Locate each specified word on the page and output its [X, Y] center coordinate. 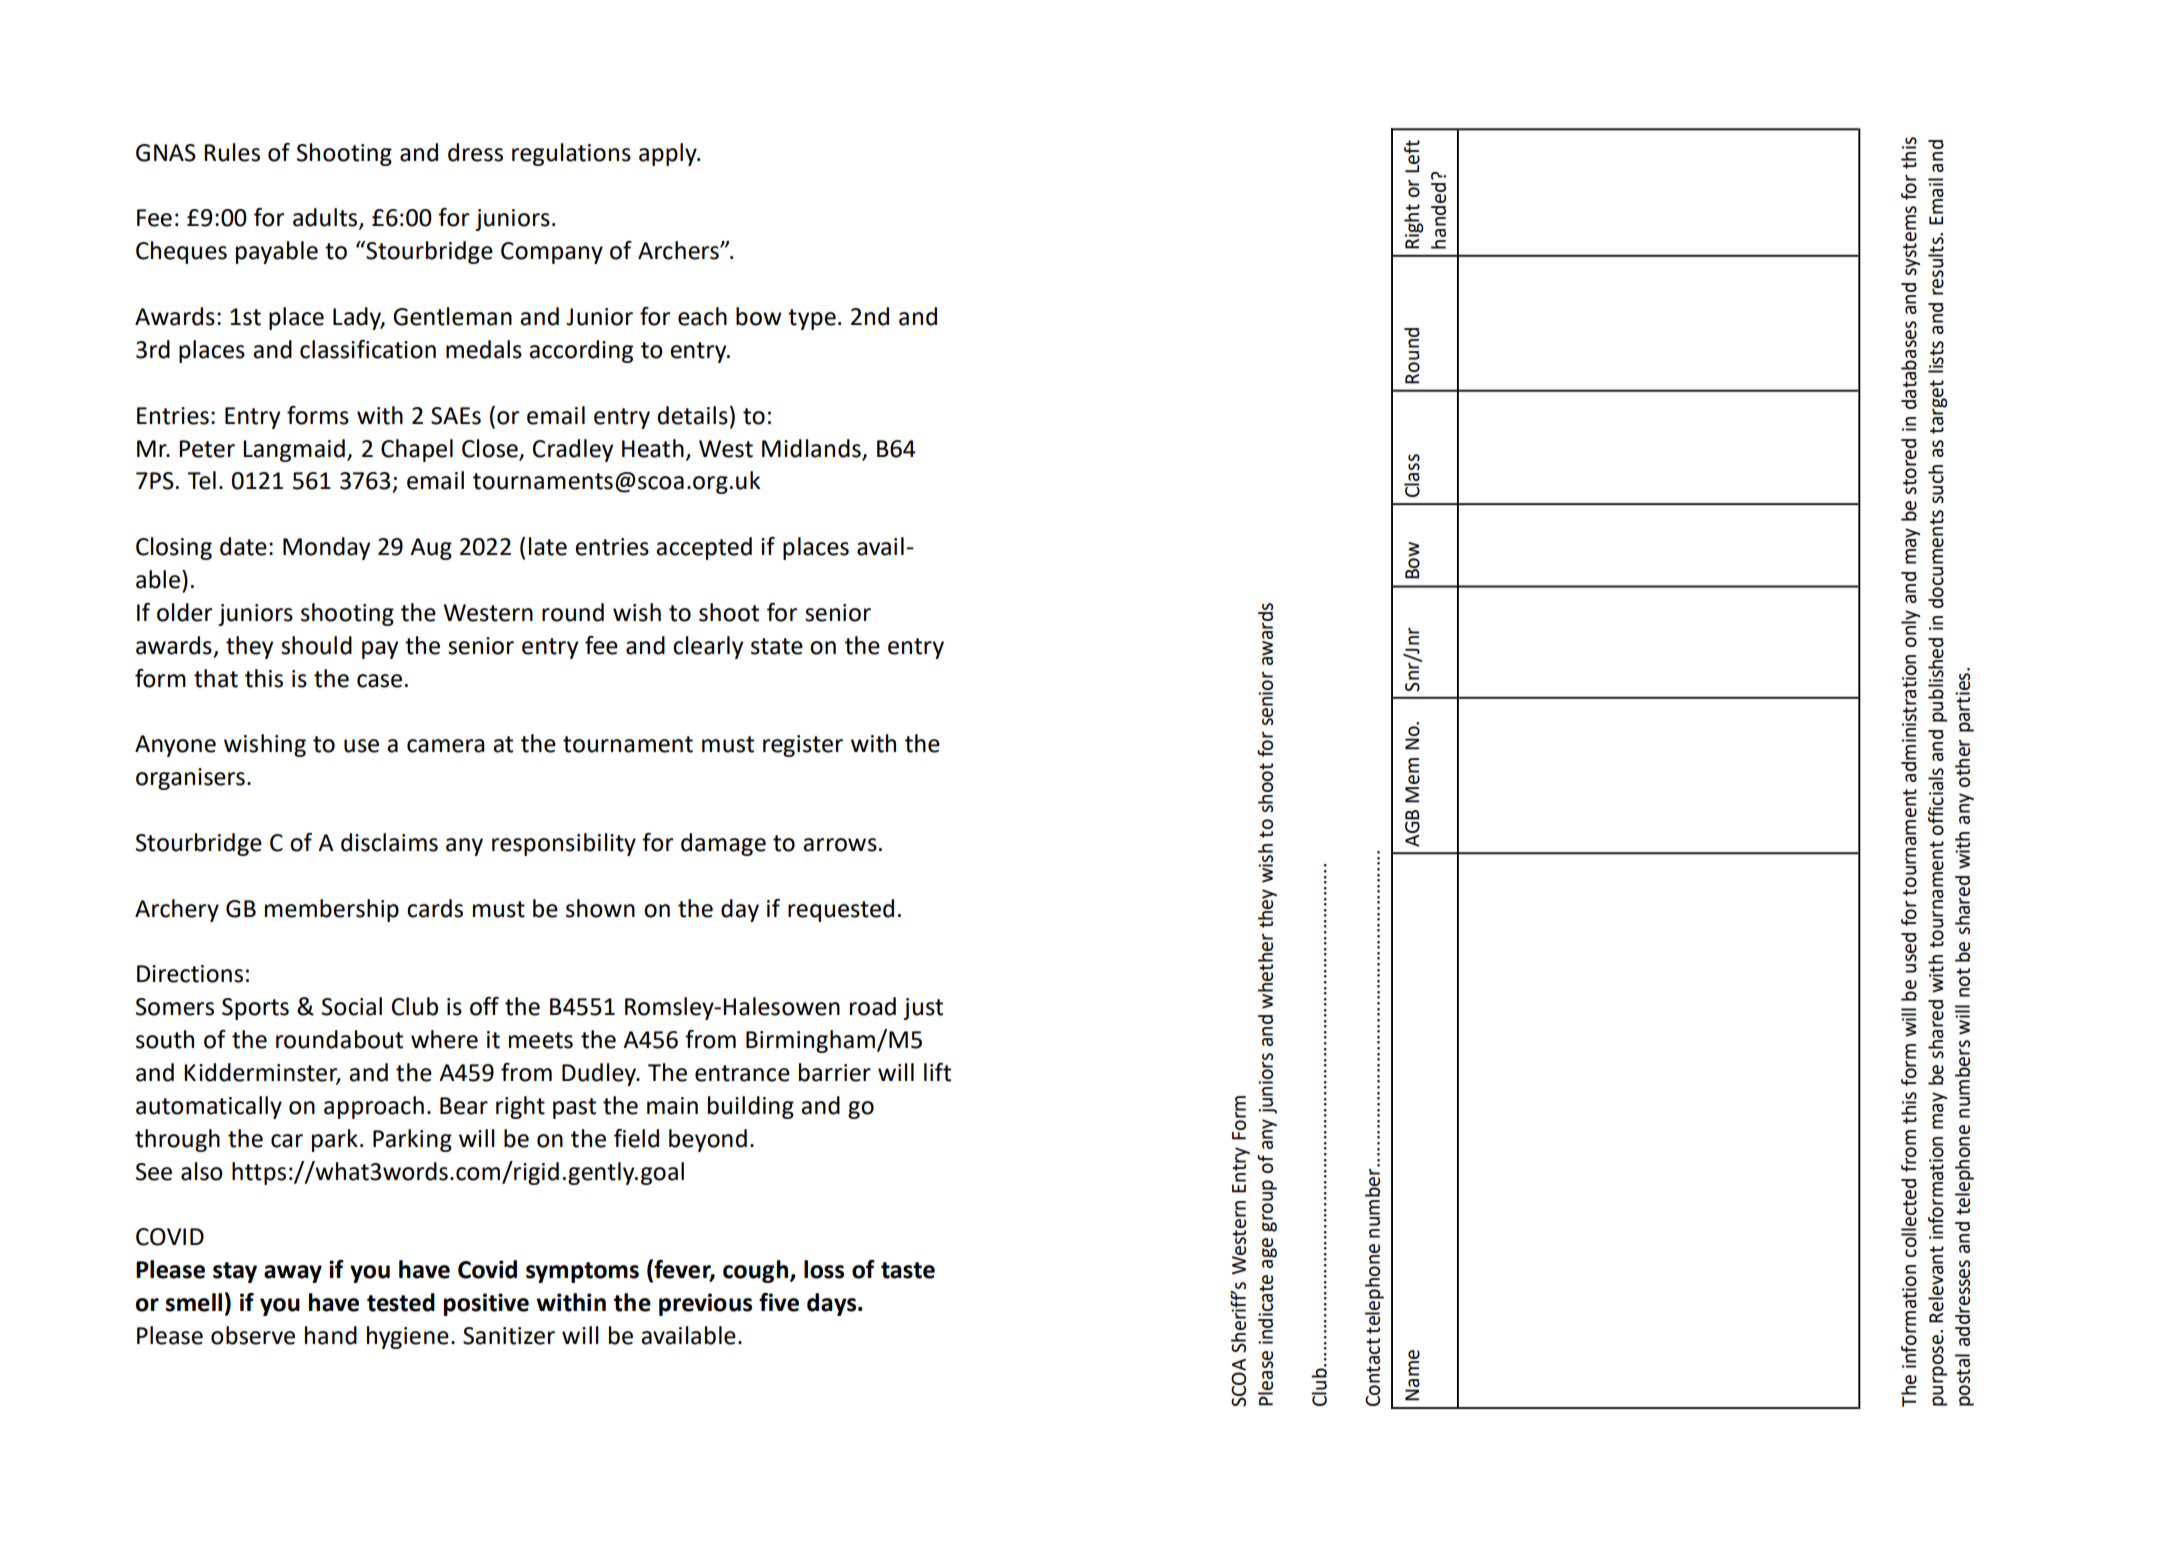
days [833, 1304]
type [812, 319]
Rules [232, 152]
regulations [571, 154]
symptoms [582, 1272]
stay [235, 1272]
